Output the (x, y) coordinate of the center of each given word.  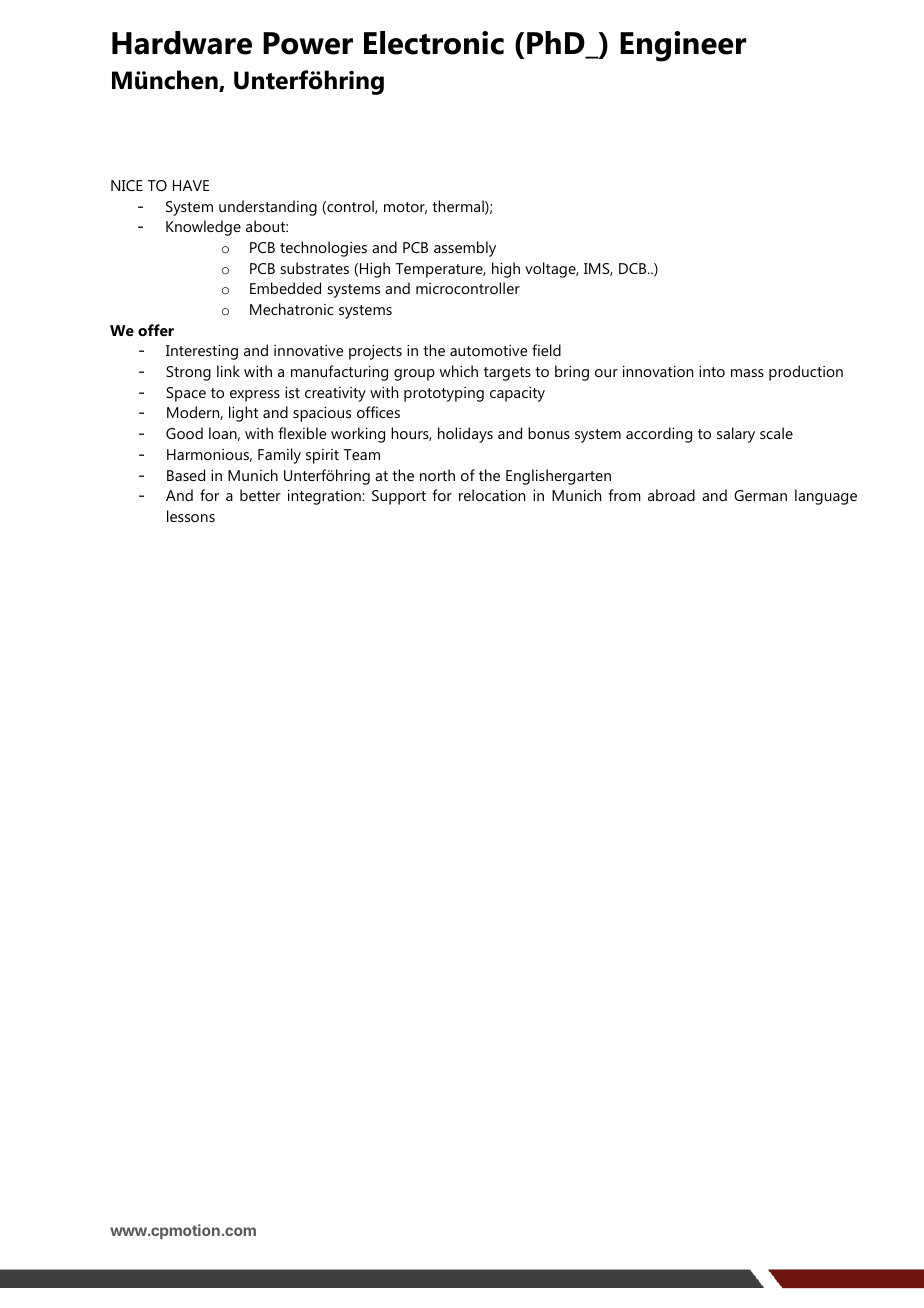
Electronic (434, 43)
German (760, 495)
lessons (191, 516)
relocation (492, 495)
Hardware (182, 43)
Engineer (683, 46)
